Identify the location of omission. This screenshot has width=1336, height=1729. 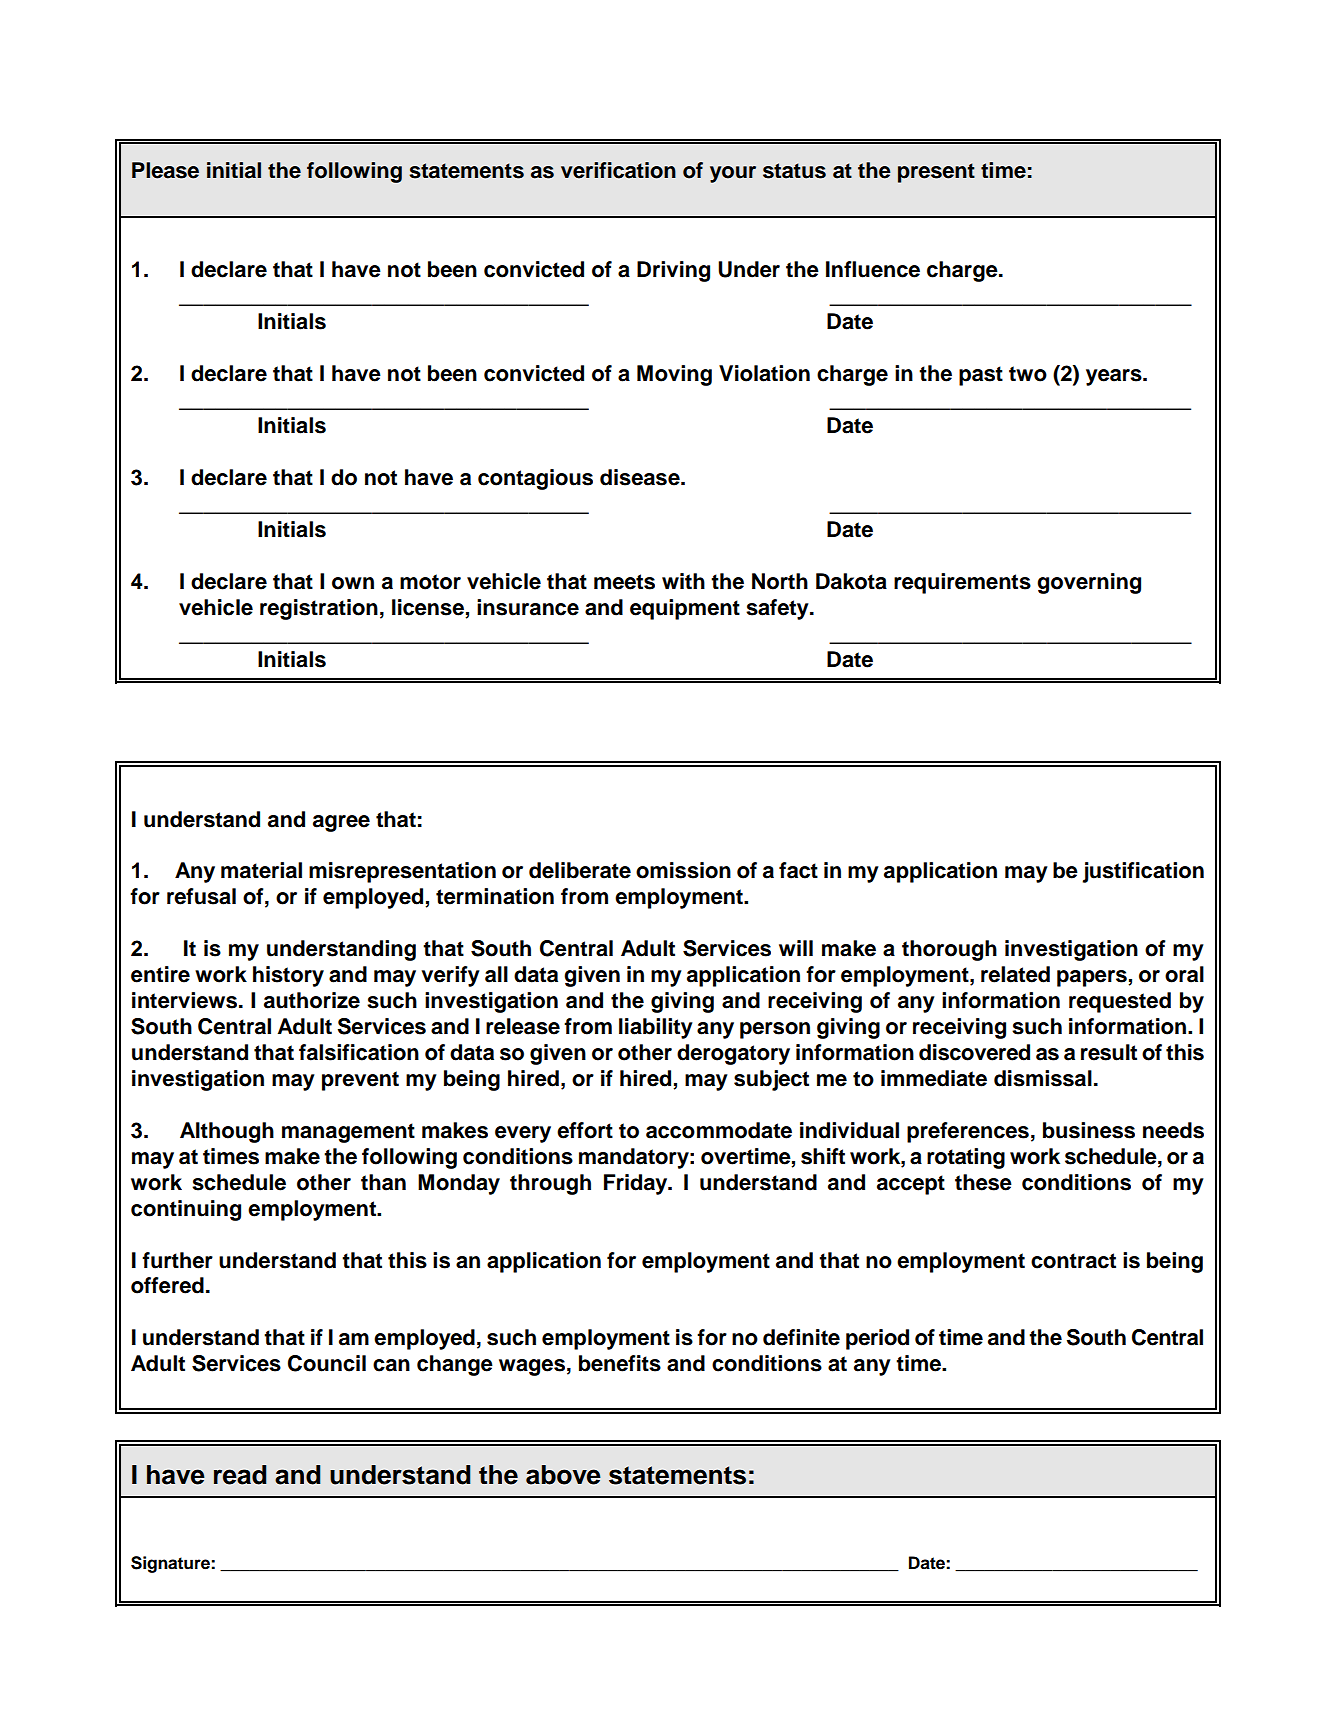
(683, 870).
